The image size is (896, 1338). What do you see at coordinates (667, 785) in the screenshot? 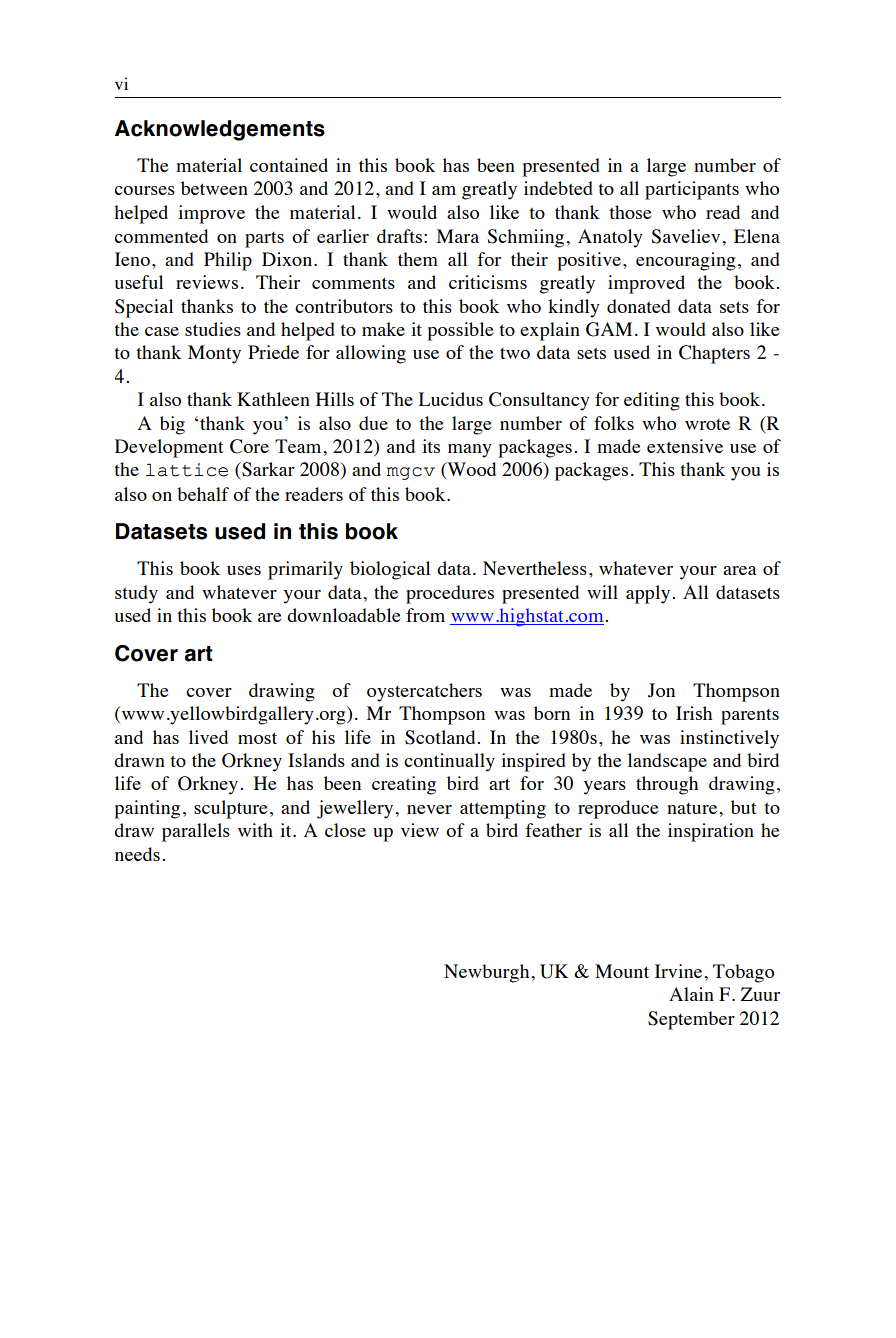
I see `through` at bounding box center [667, 785].
